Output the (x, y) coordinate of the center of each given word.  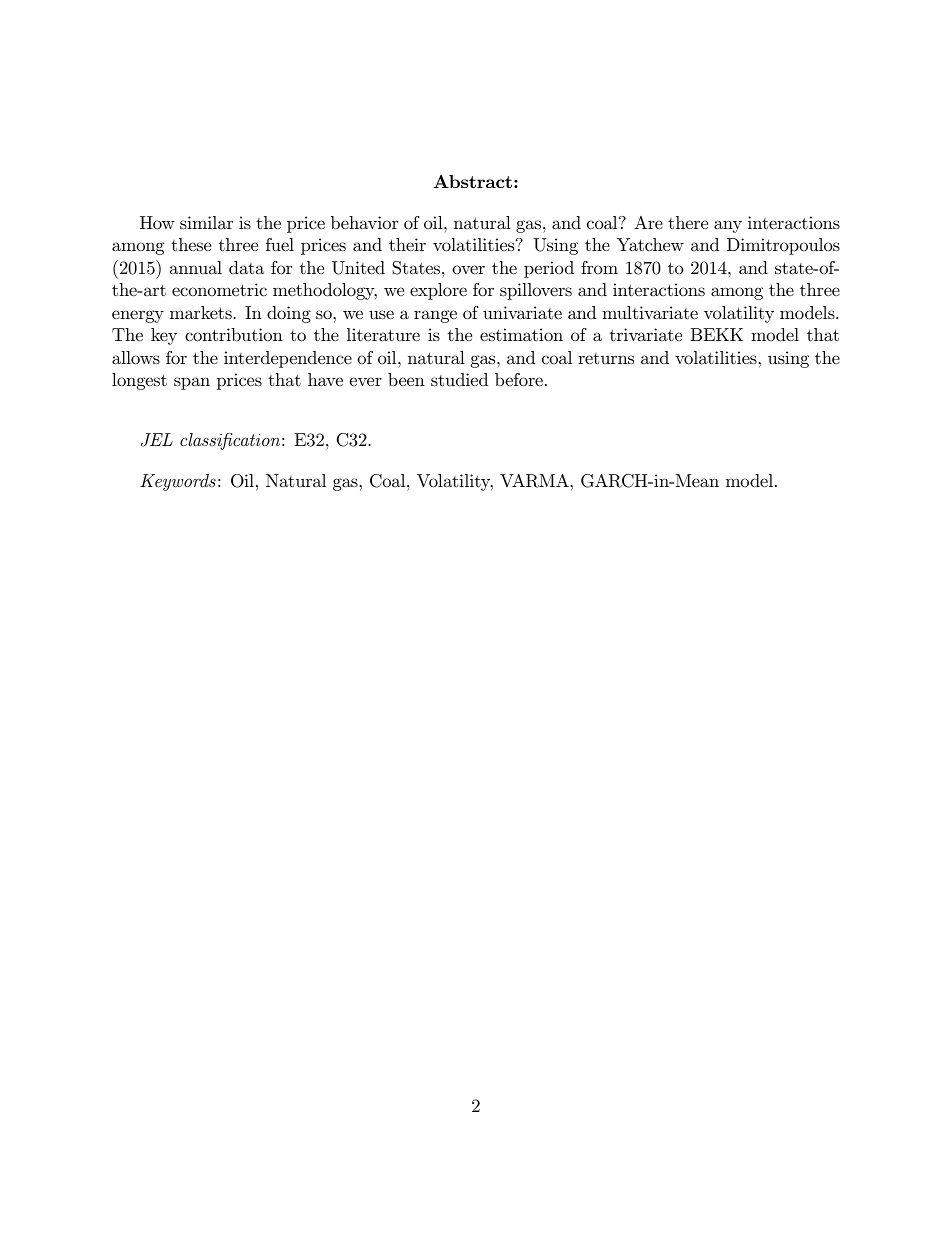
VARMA (535, 480)
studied (459, 379)
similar (206, 222)
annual (196, 267)
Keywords (178, 482)
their (407, 244)
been (406, 379)
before (519, 380)
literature (383, 334)
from (599, 267)
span (192, 383)
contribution (234, 335)
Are (648, 222)
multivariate (650, 312)
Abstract (472, 181)
